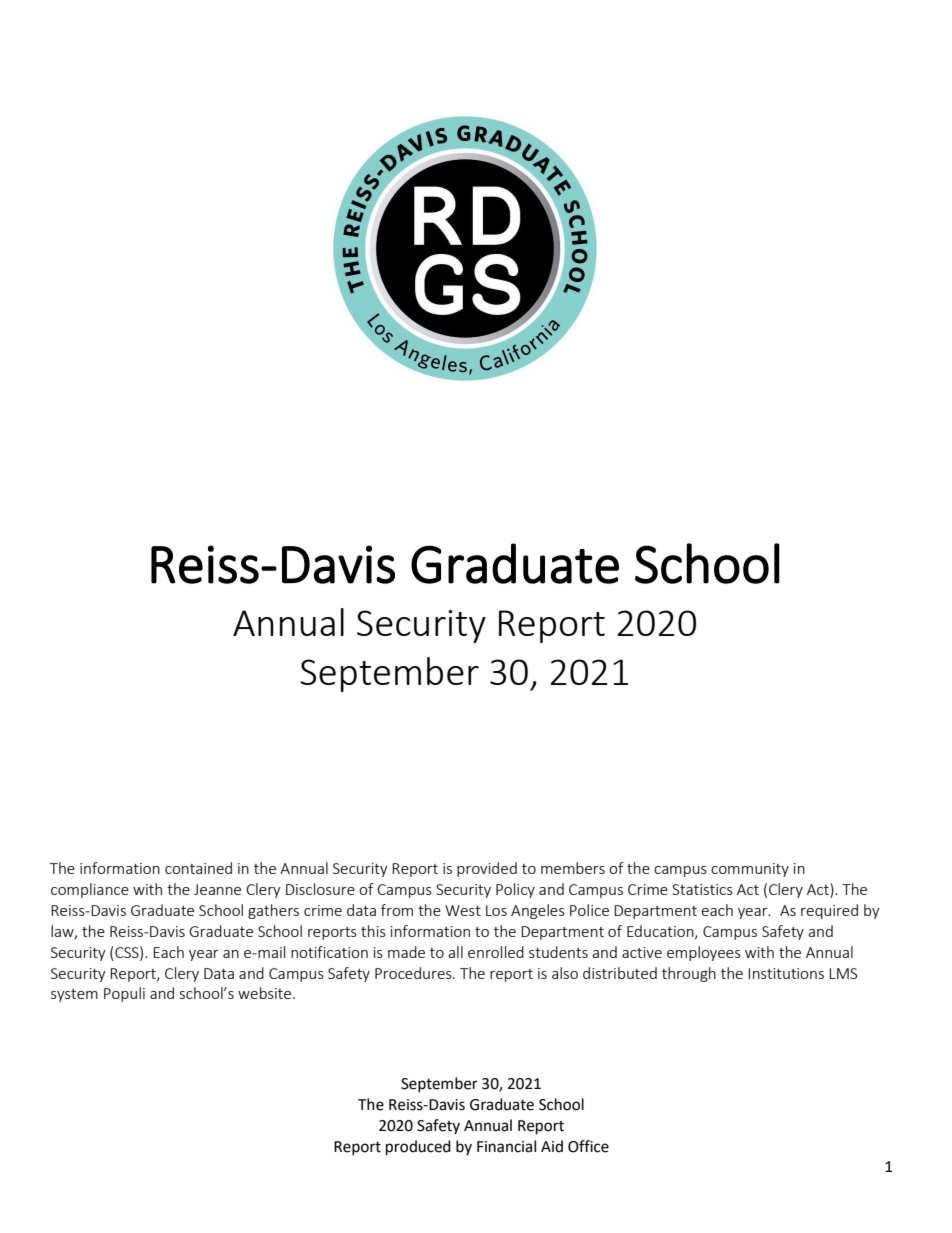 Image resolution: width=952 pixels, height=1233 pixels. What do you see at coordinates (124, 994) in the page?
I see `Populi` at bounding box center [124, 994].
